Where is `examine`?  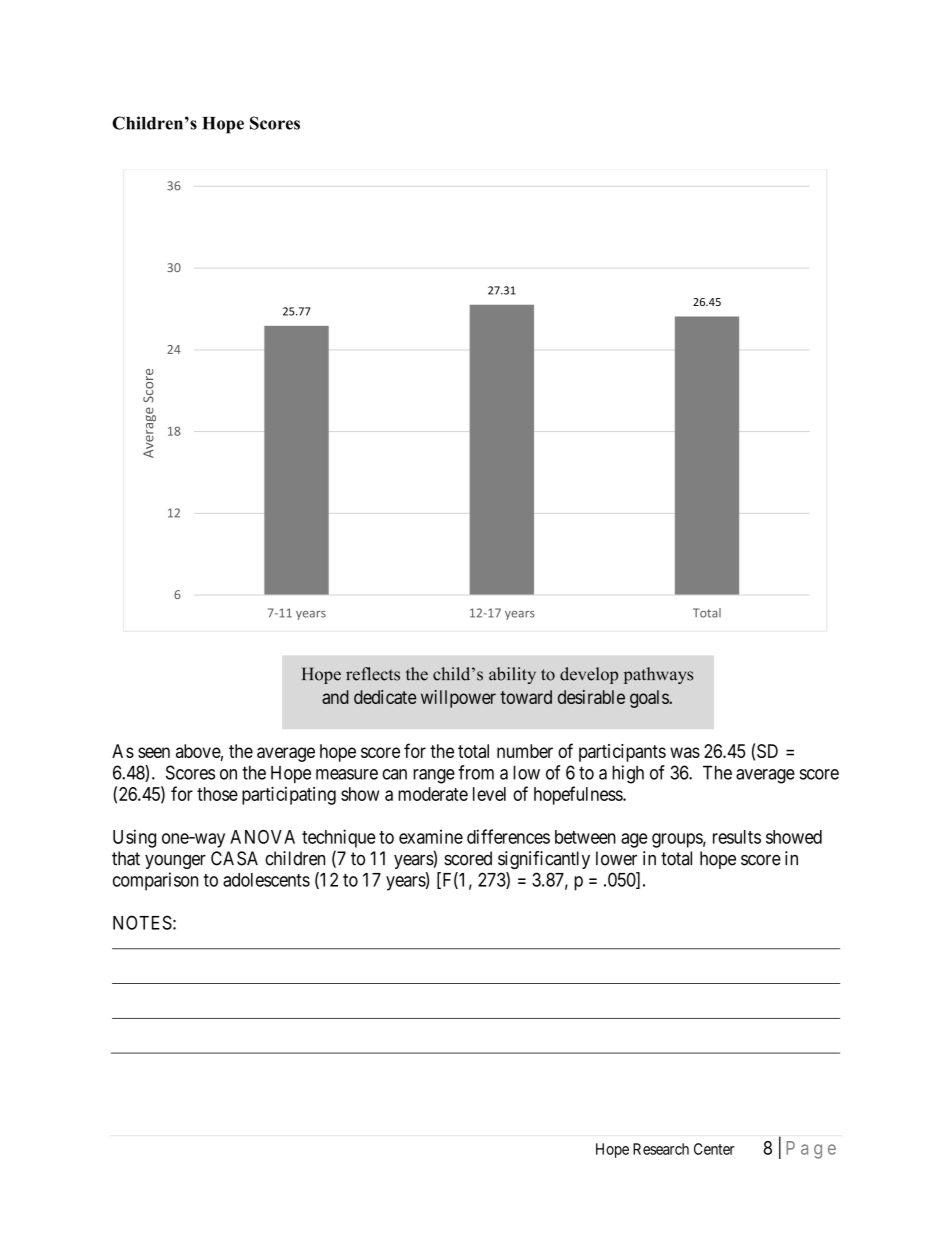
examine is located at coordinates (431, 836).
